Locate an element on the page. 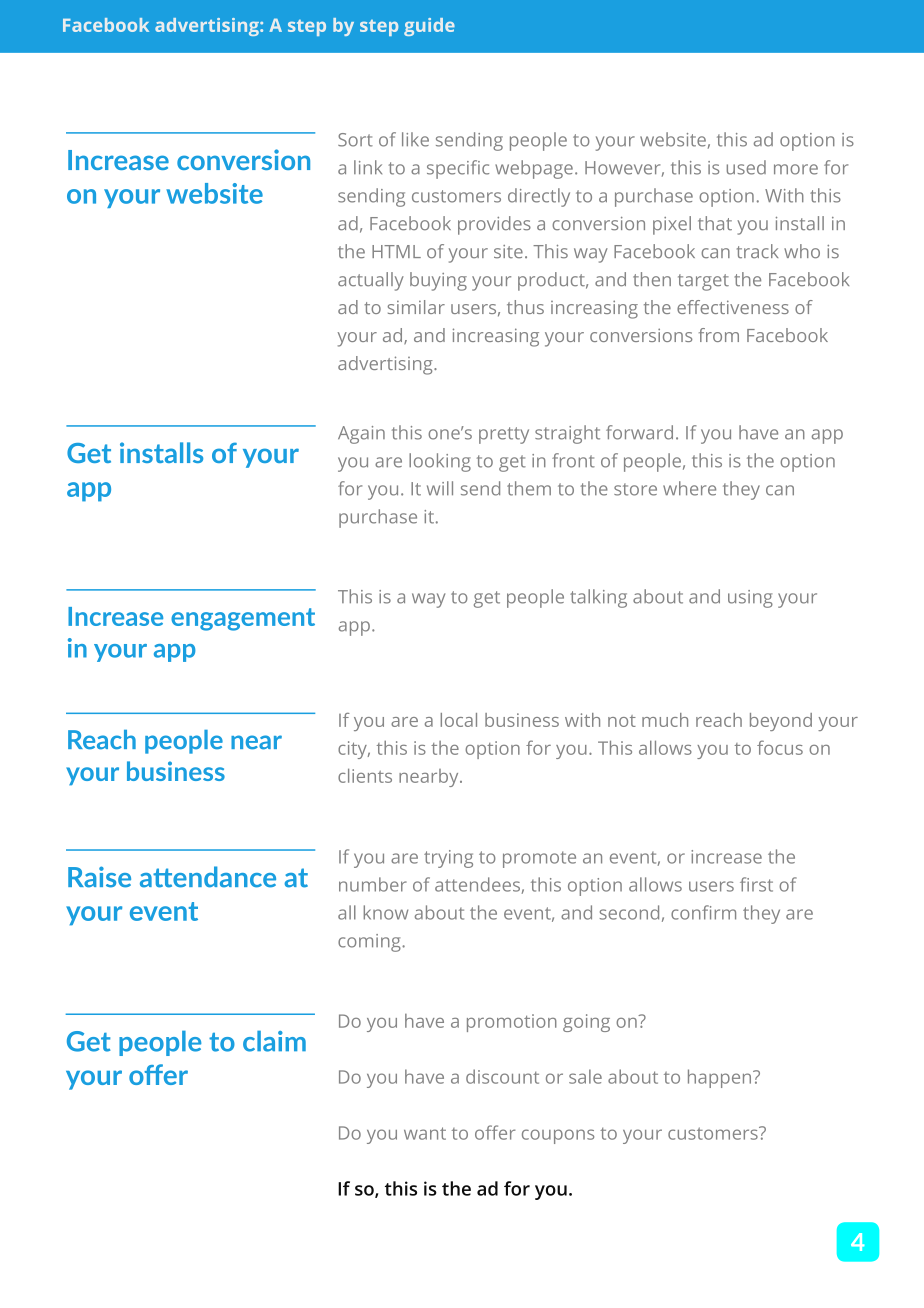  claim is located at coordinates (274, 1041).
